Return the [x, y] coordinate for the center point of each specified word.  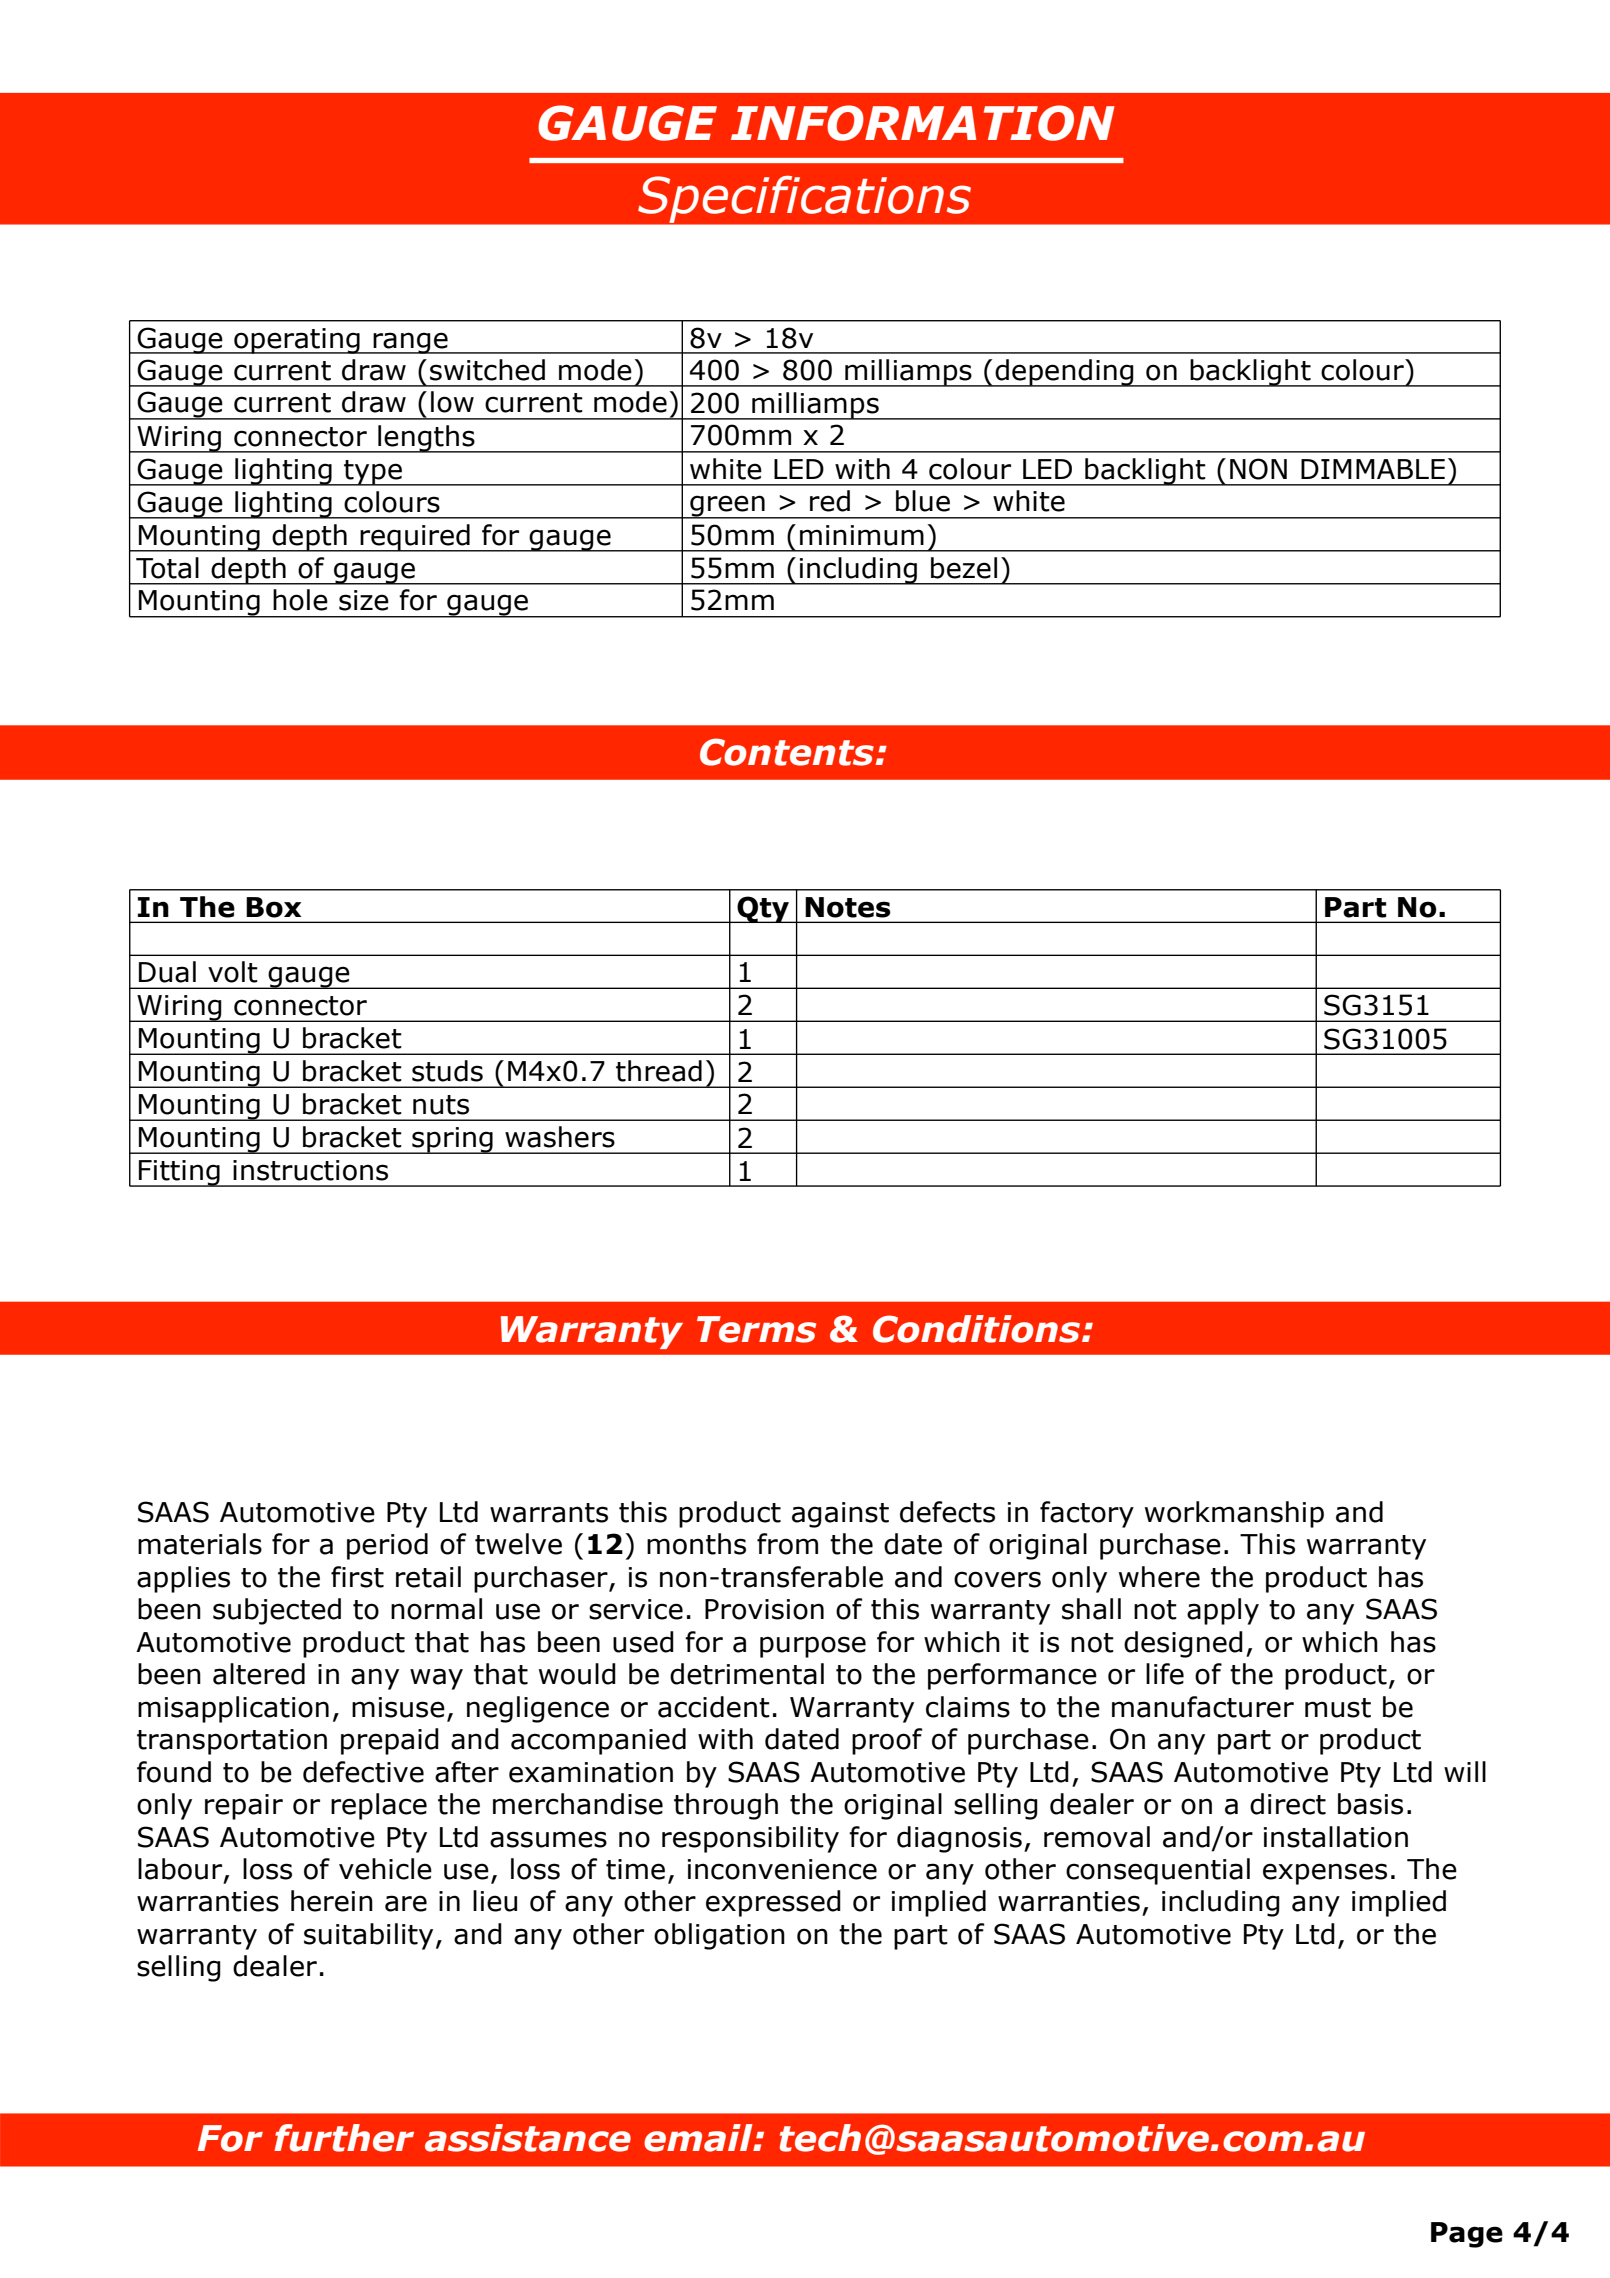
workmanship [1234, 1514]
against [840, 1515]
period [387, 1546]
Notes [848, 907]
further [344, 2138]
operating [297, 341]
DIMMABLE [1373, 469]
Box [274, 907]
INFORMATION [923, 123]
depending [1064, 373]
